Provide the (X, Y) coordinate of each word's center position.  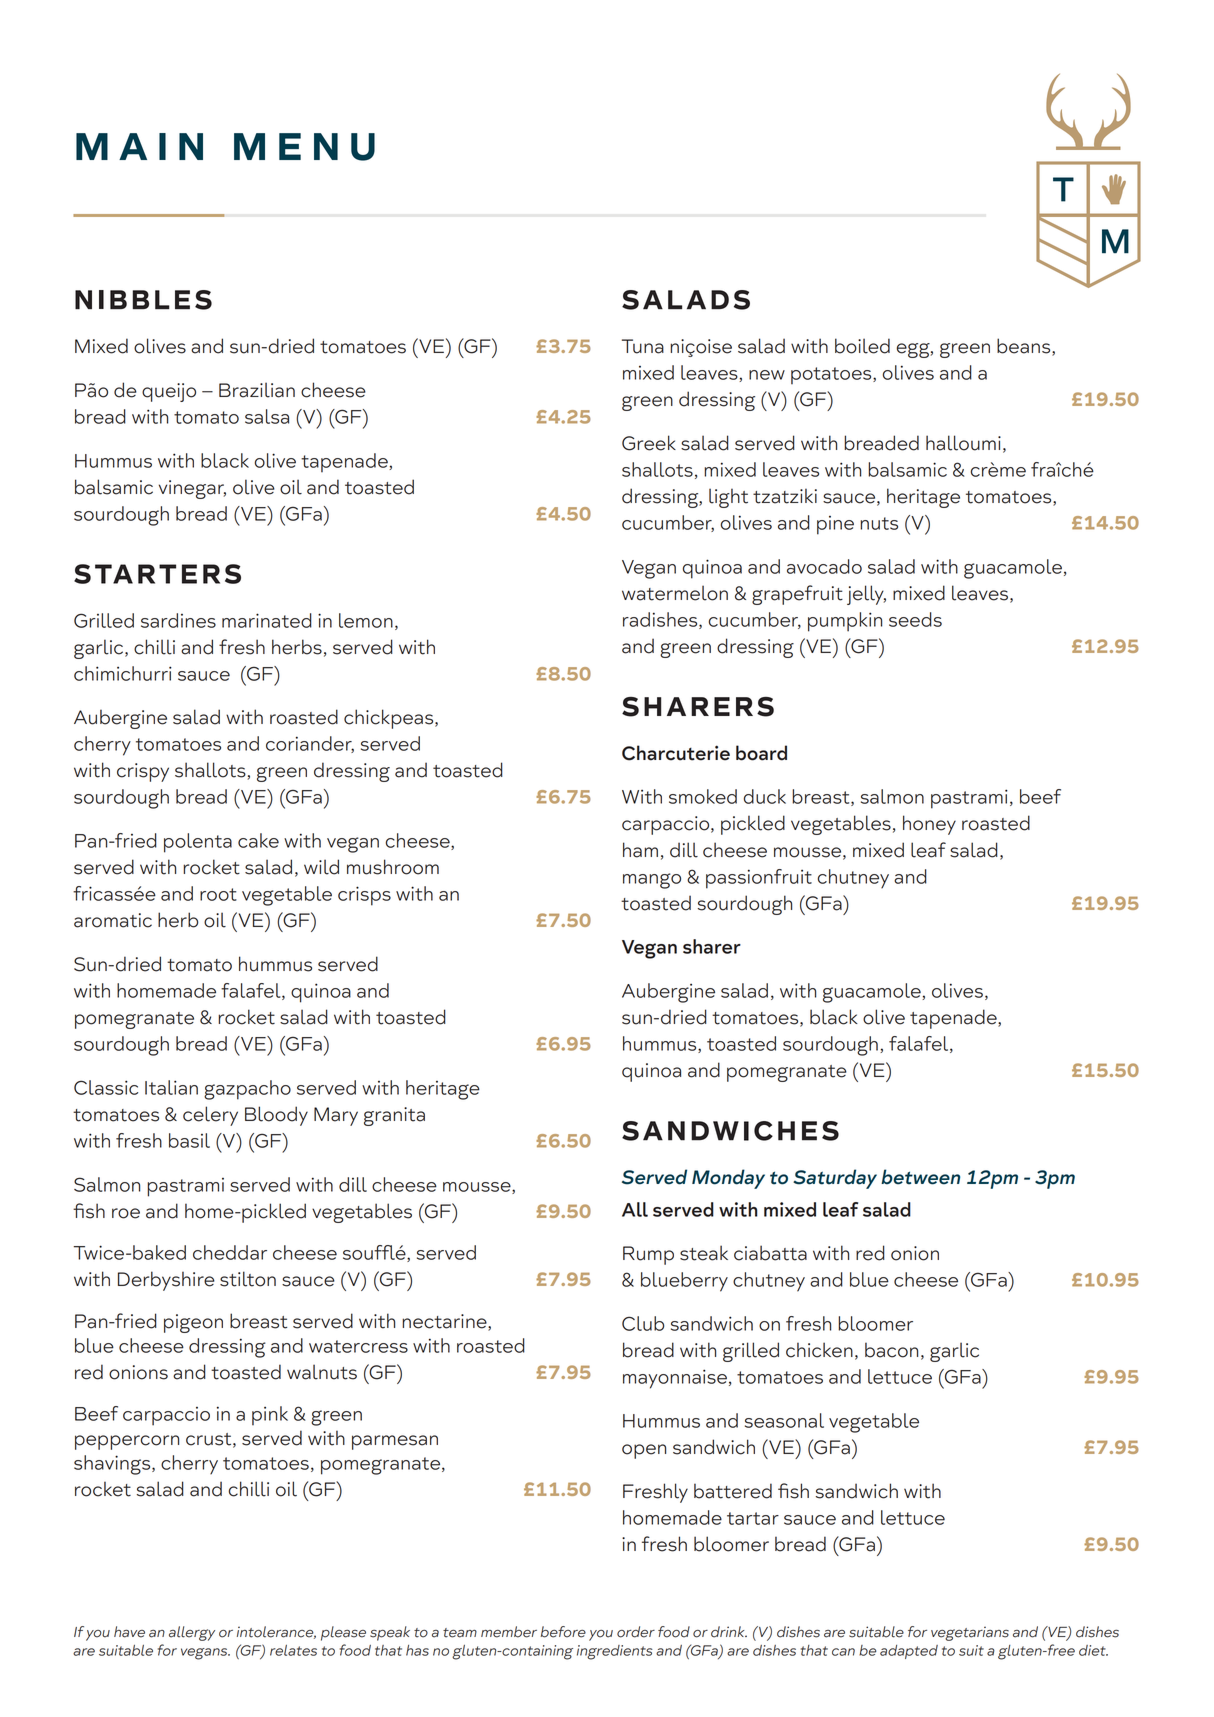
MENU (304, 147)
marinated (267, 620)
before (563, 1632)
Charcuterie (676, 753)
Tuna (643, 346)
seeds (915, 619)
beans (1025, 347)
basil (189, 1140)
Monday (728, 1179)
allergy (192, 1633)
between (920, 1177)
